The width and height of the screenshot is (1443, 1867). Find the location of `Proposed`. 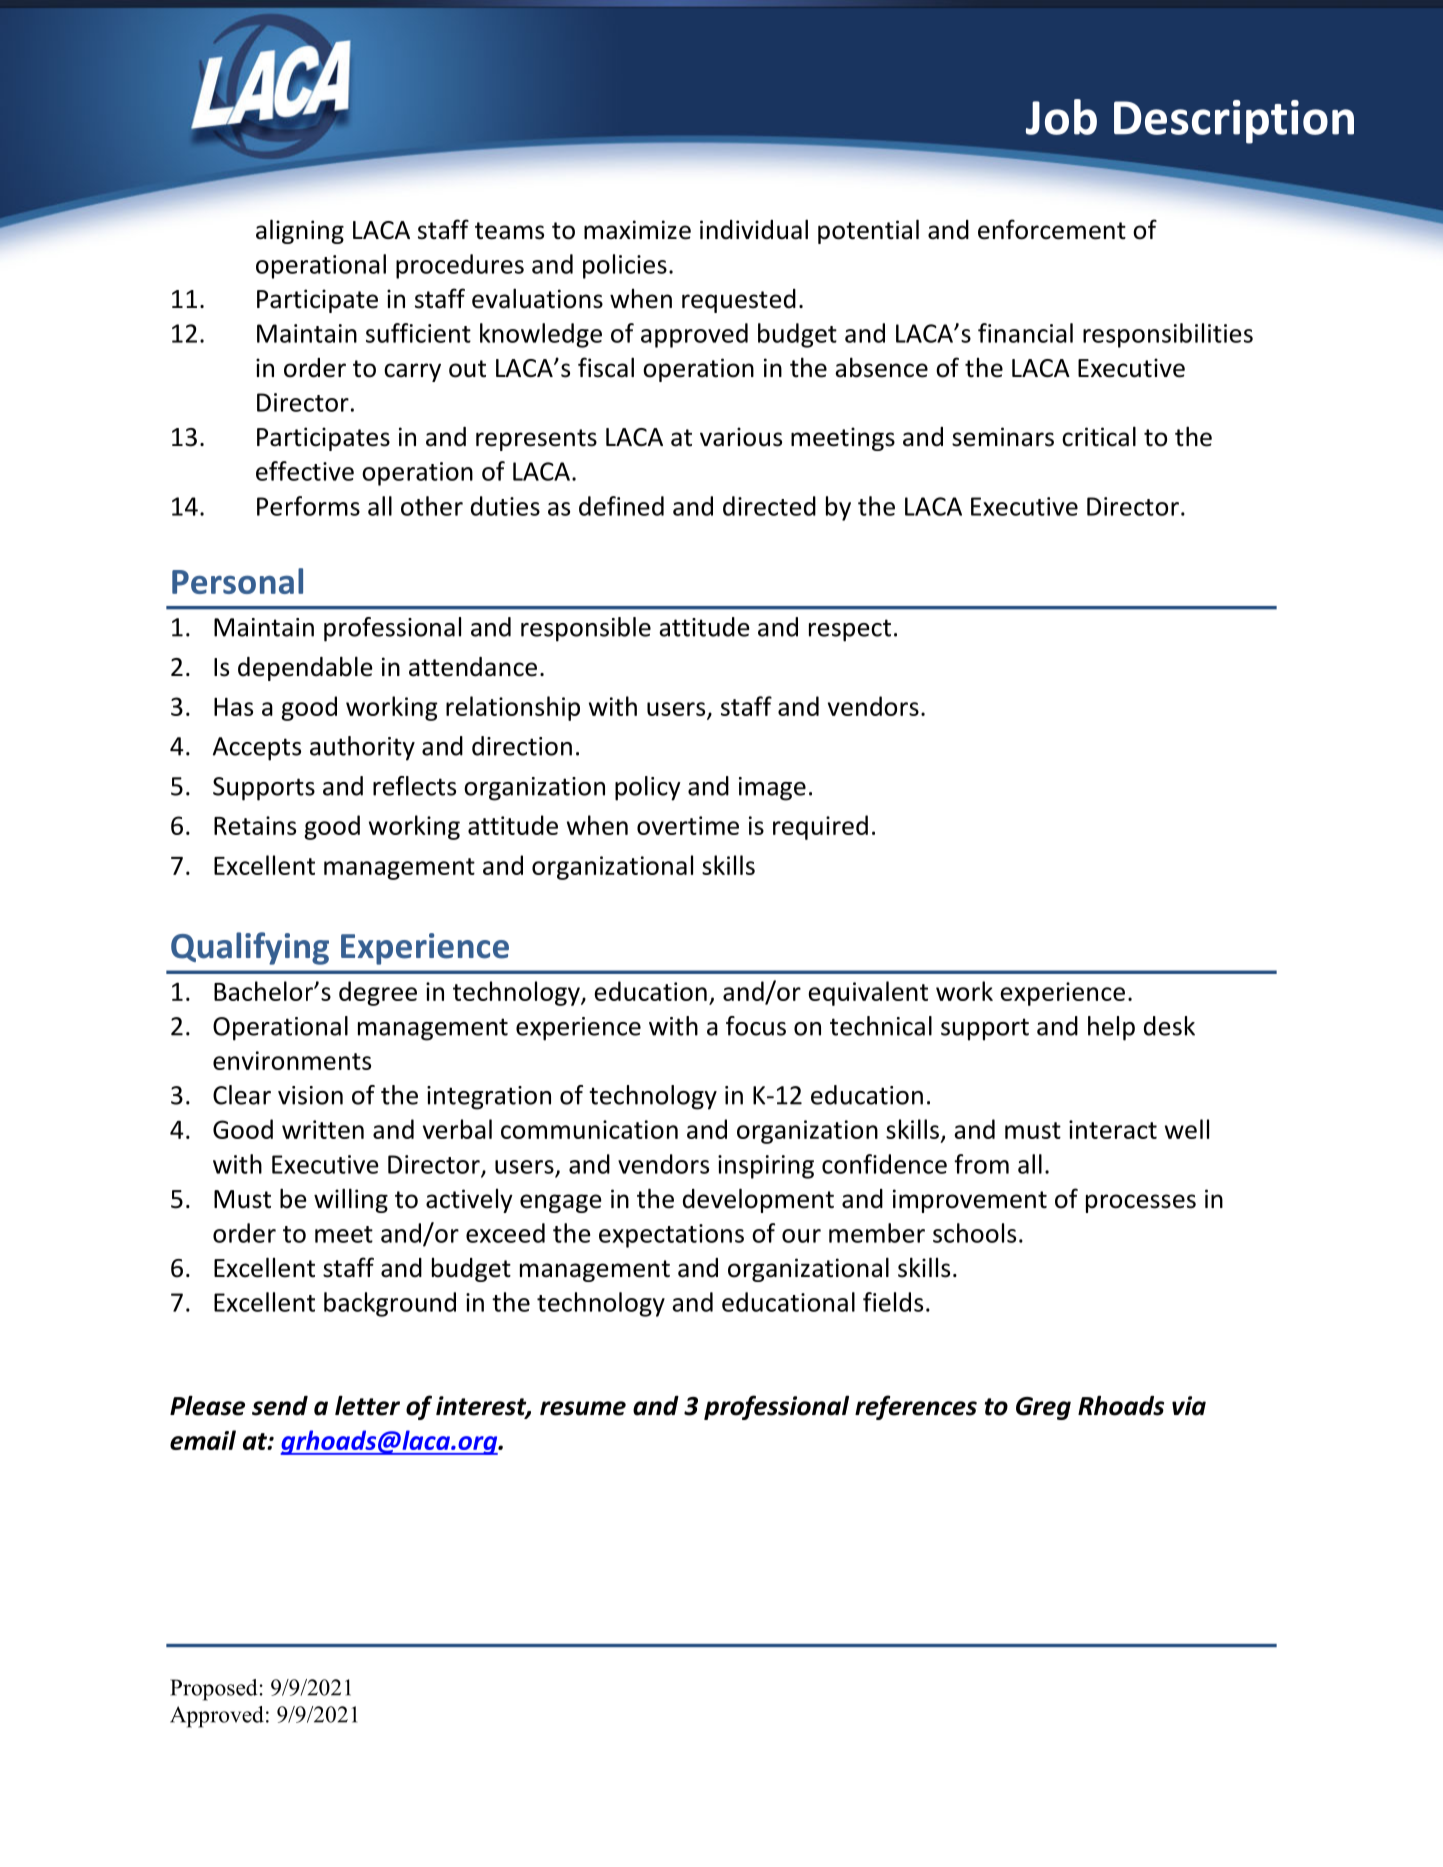

Proposed is located at coordinates (214, 1690).
